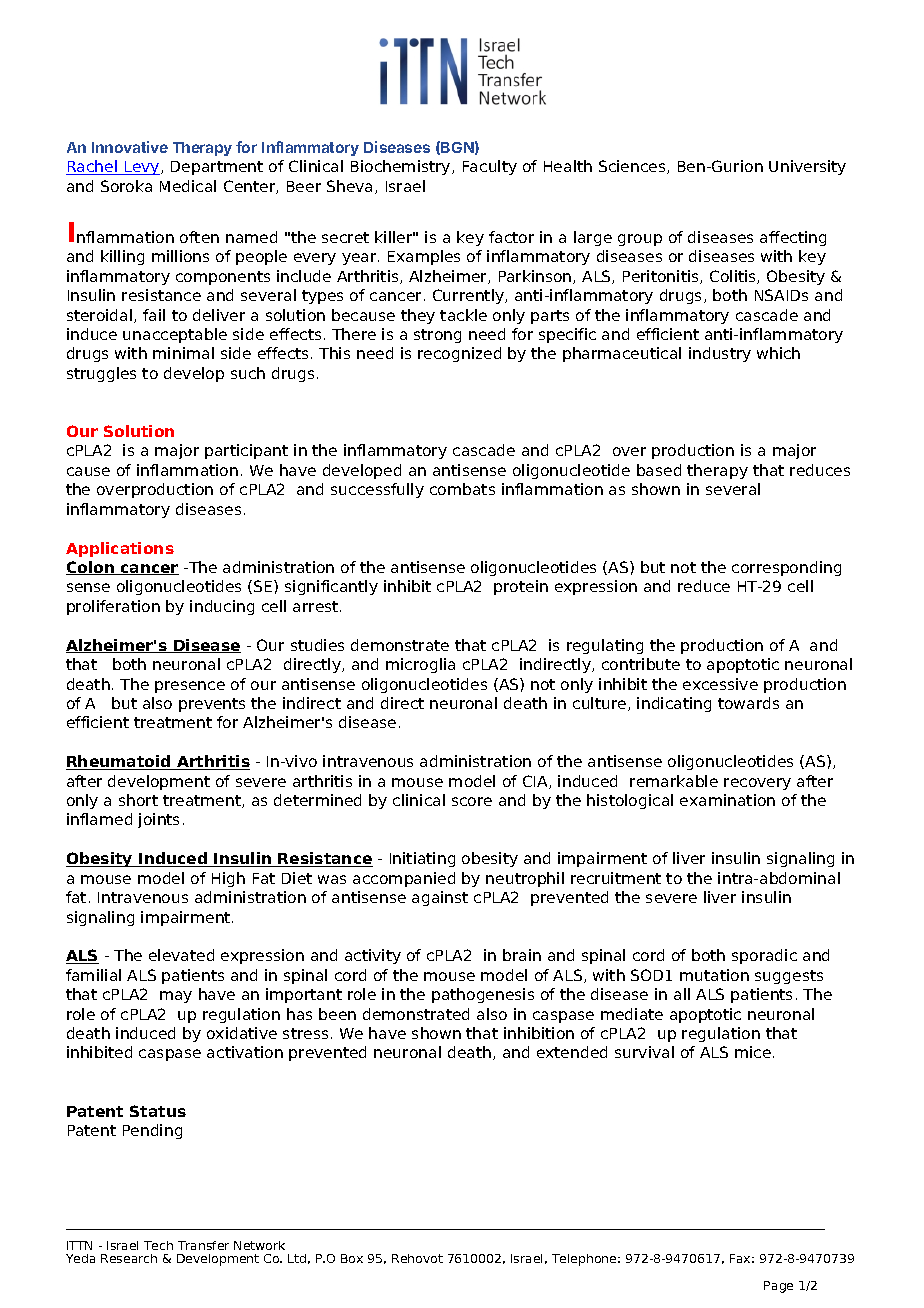 The width and height of the document is (924, 1308). What do you see at coordinates (120, 549) in the document?
I see `Applications` at bounding box center [120, 549].
